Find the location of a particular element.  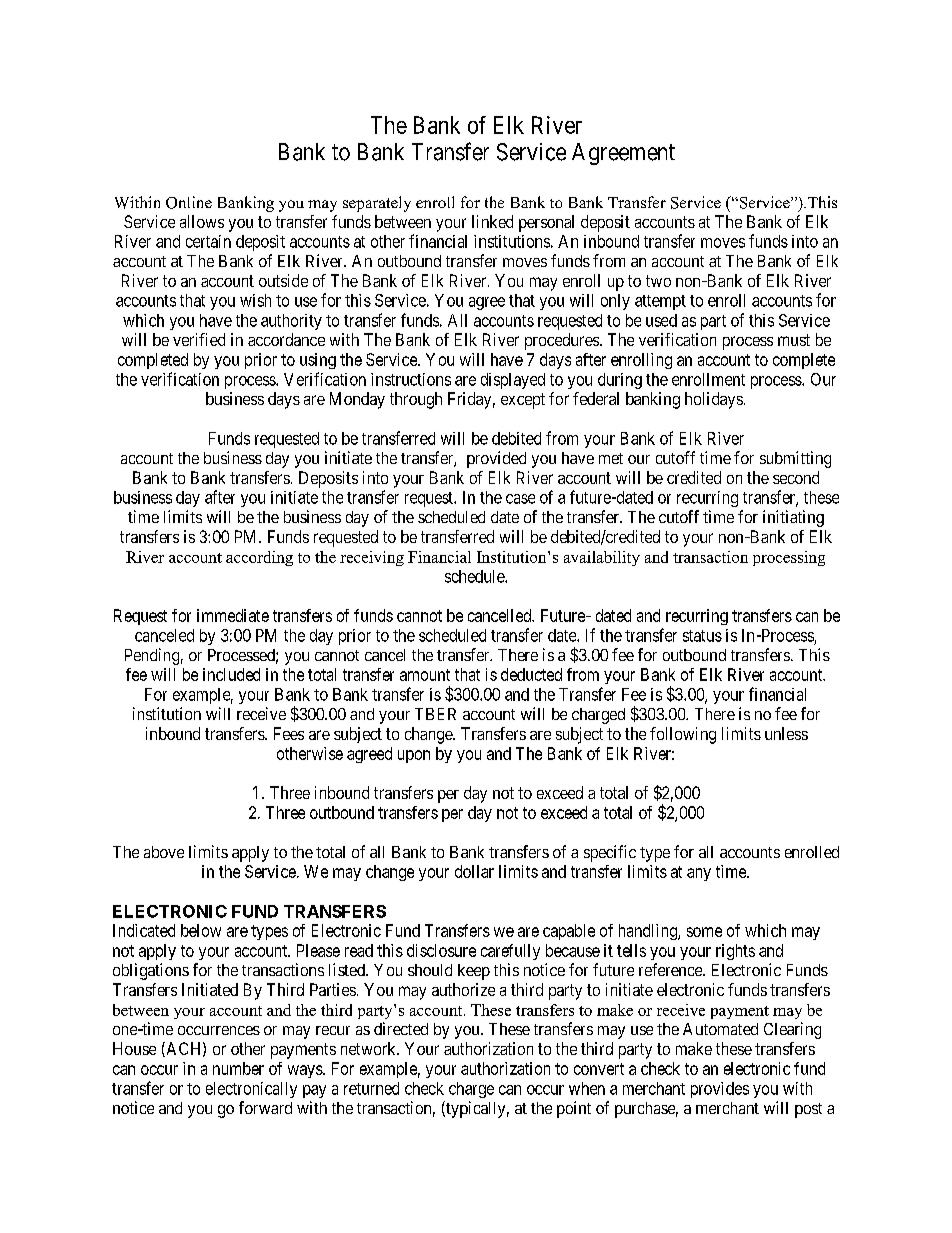

allows is located at coordinates (202, 221).
